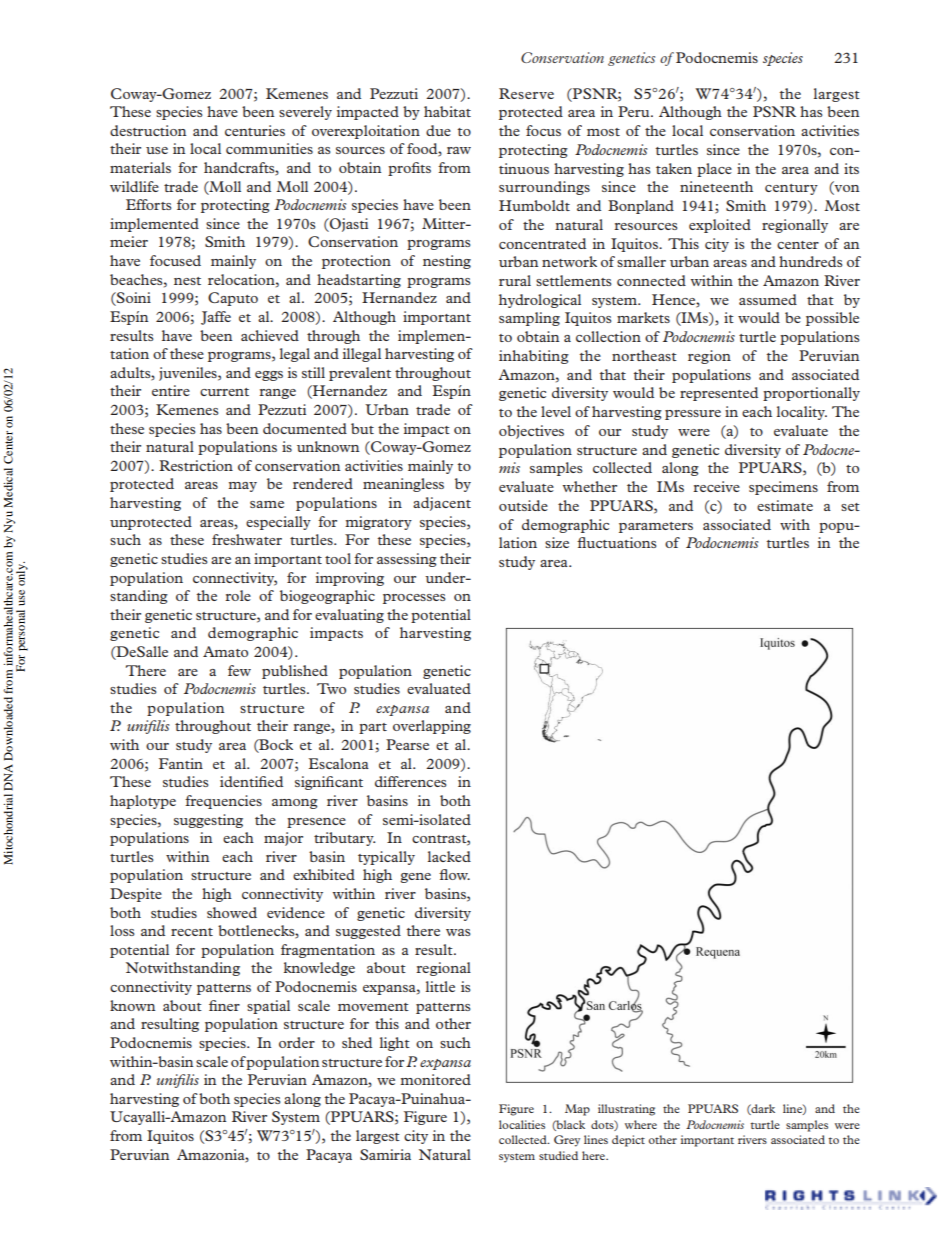 This screenshot has height=1233, width=952. Describe the element at coordinates (196, 465) in the screenshot. I see `Restriction` at that location.
